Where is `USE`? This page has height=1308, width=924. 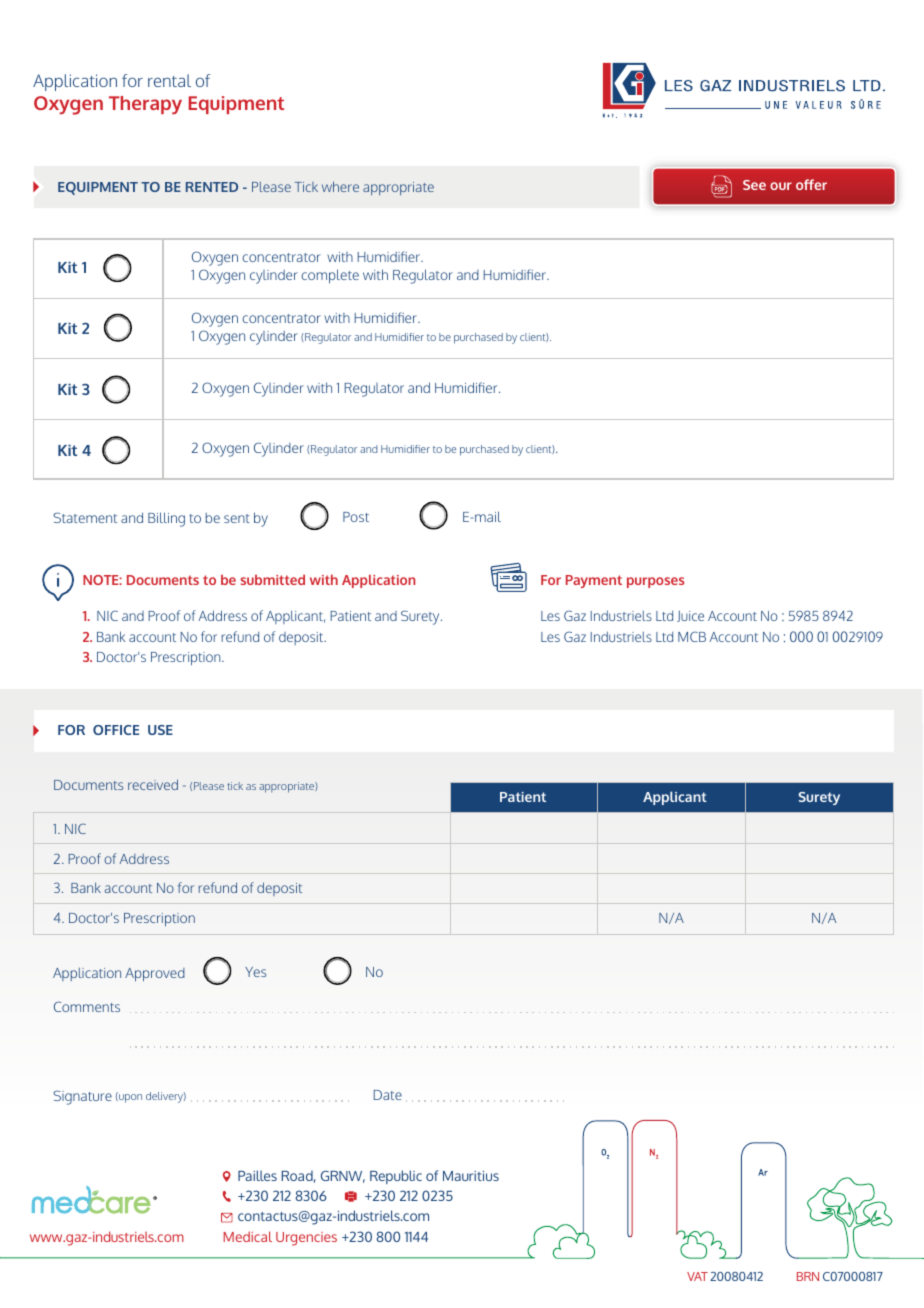 USE is located at coordinates (160, 730).
